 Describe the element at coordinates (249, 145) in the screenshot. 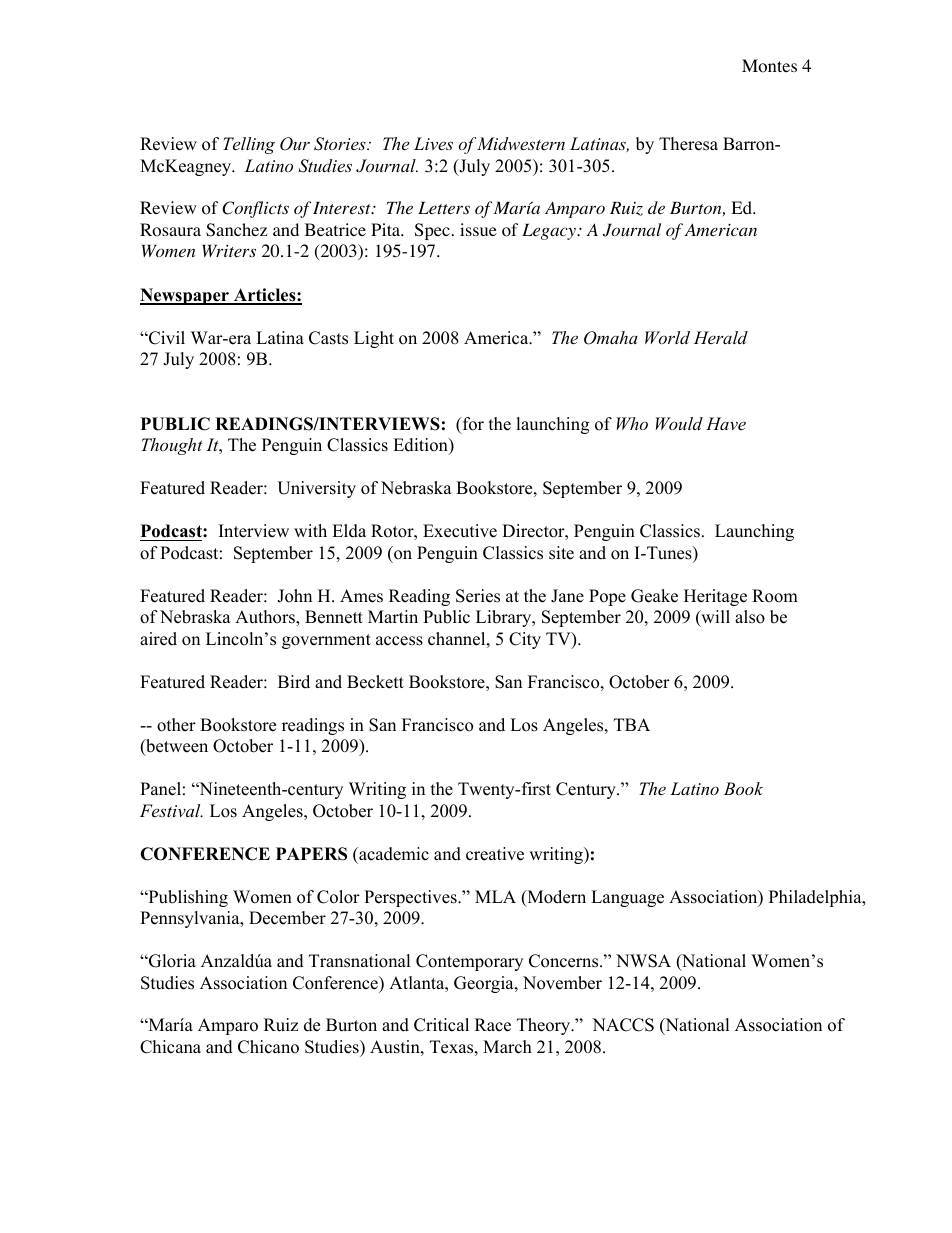

I see `Telling` at that location.
